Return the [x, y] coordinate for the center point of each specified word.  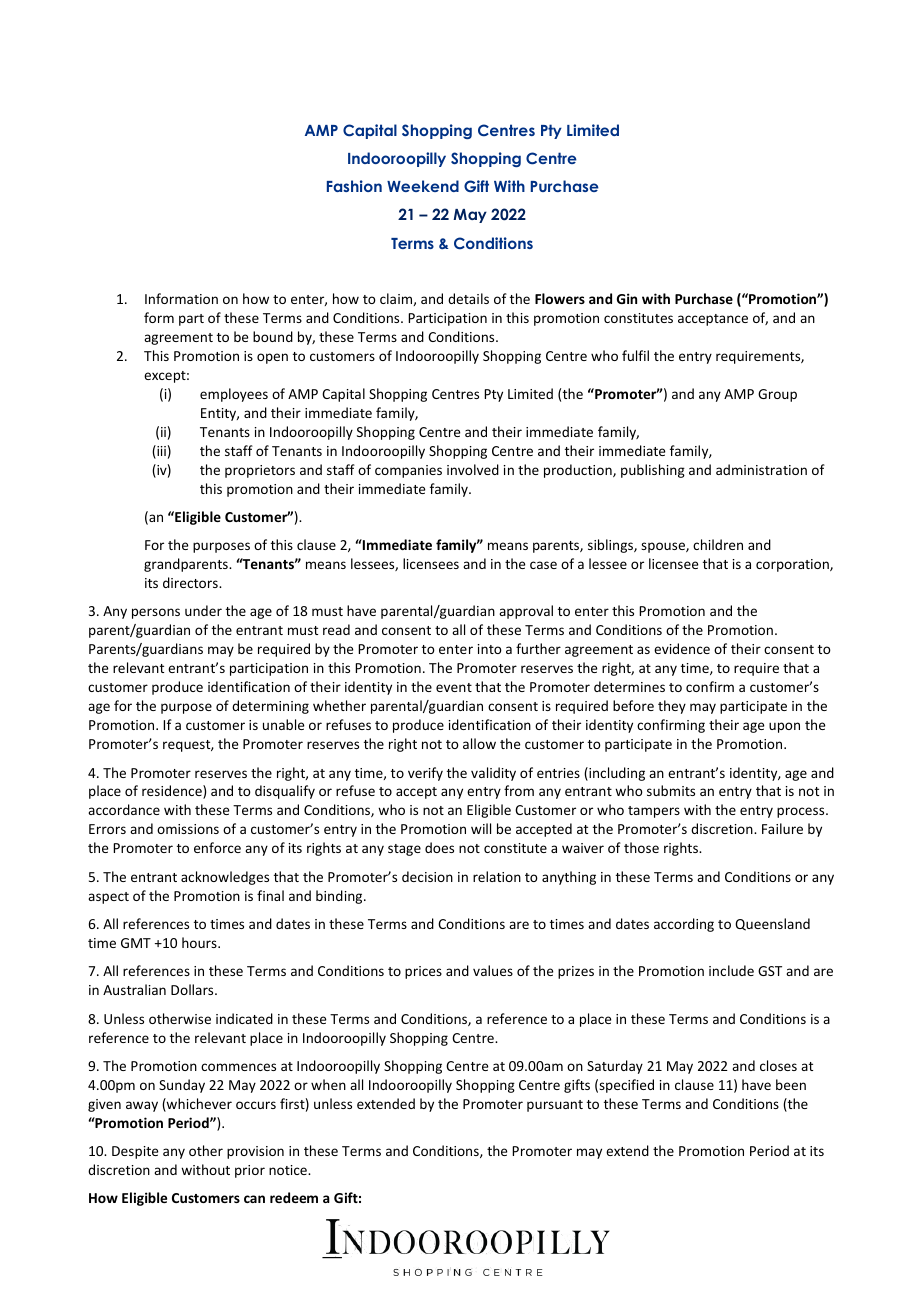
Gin [627, 298]
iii [160, 452]
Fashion [354, 186]
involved [473, 469]
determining [270, 707]
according [684, 925]
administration [761, 469]
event [454, 687]
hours [200, 942]
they [672, 707]
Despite [135, 1152]
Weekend [423, 186]
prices [423, 972]
